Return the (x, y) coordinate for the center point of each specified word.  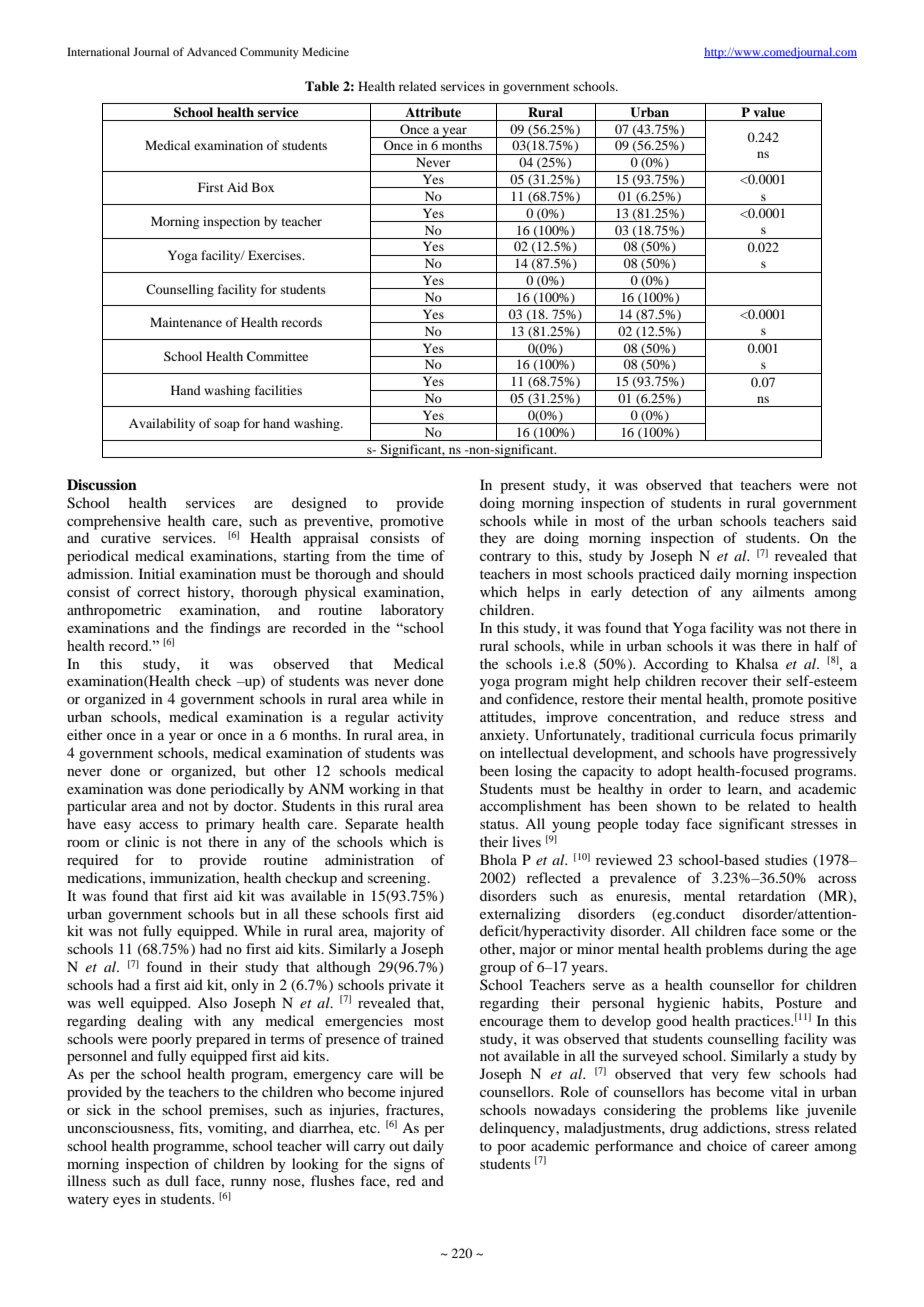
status (498, 824)
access (158, 825)
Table (322, 86)
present (522, 487)
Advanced (212, 51)
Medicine (325, 51)
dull (177, 1180)
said (844, 520)
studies (786, 859)
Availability (162, 424)
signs (409, 1165)
